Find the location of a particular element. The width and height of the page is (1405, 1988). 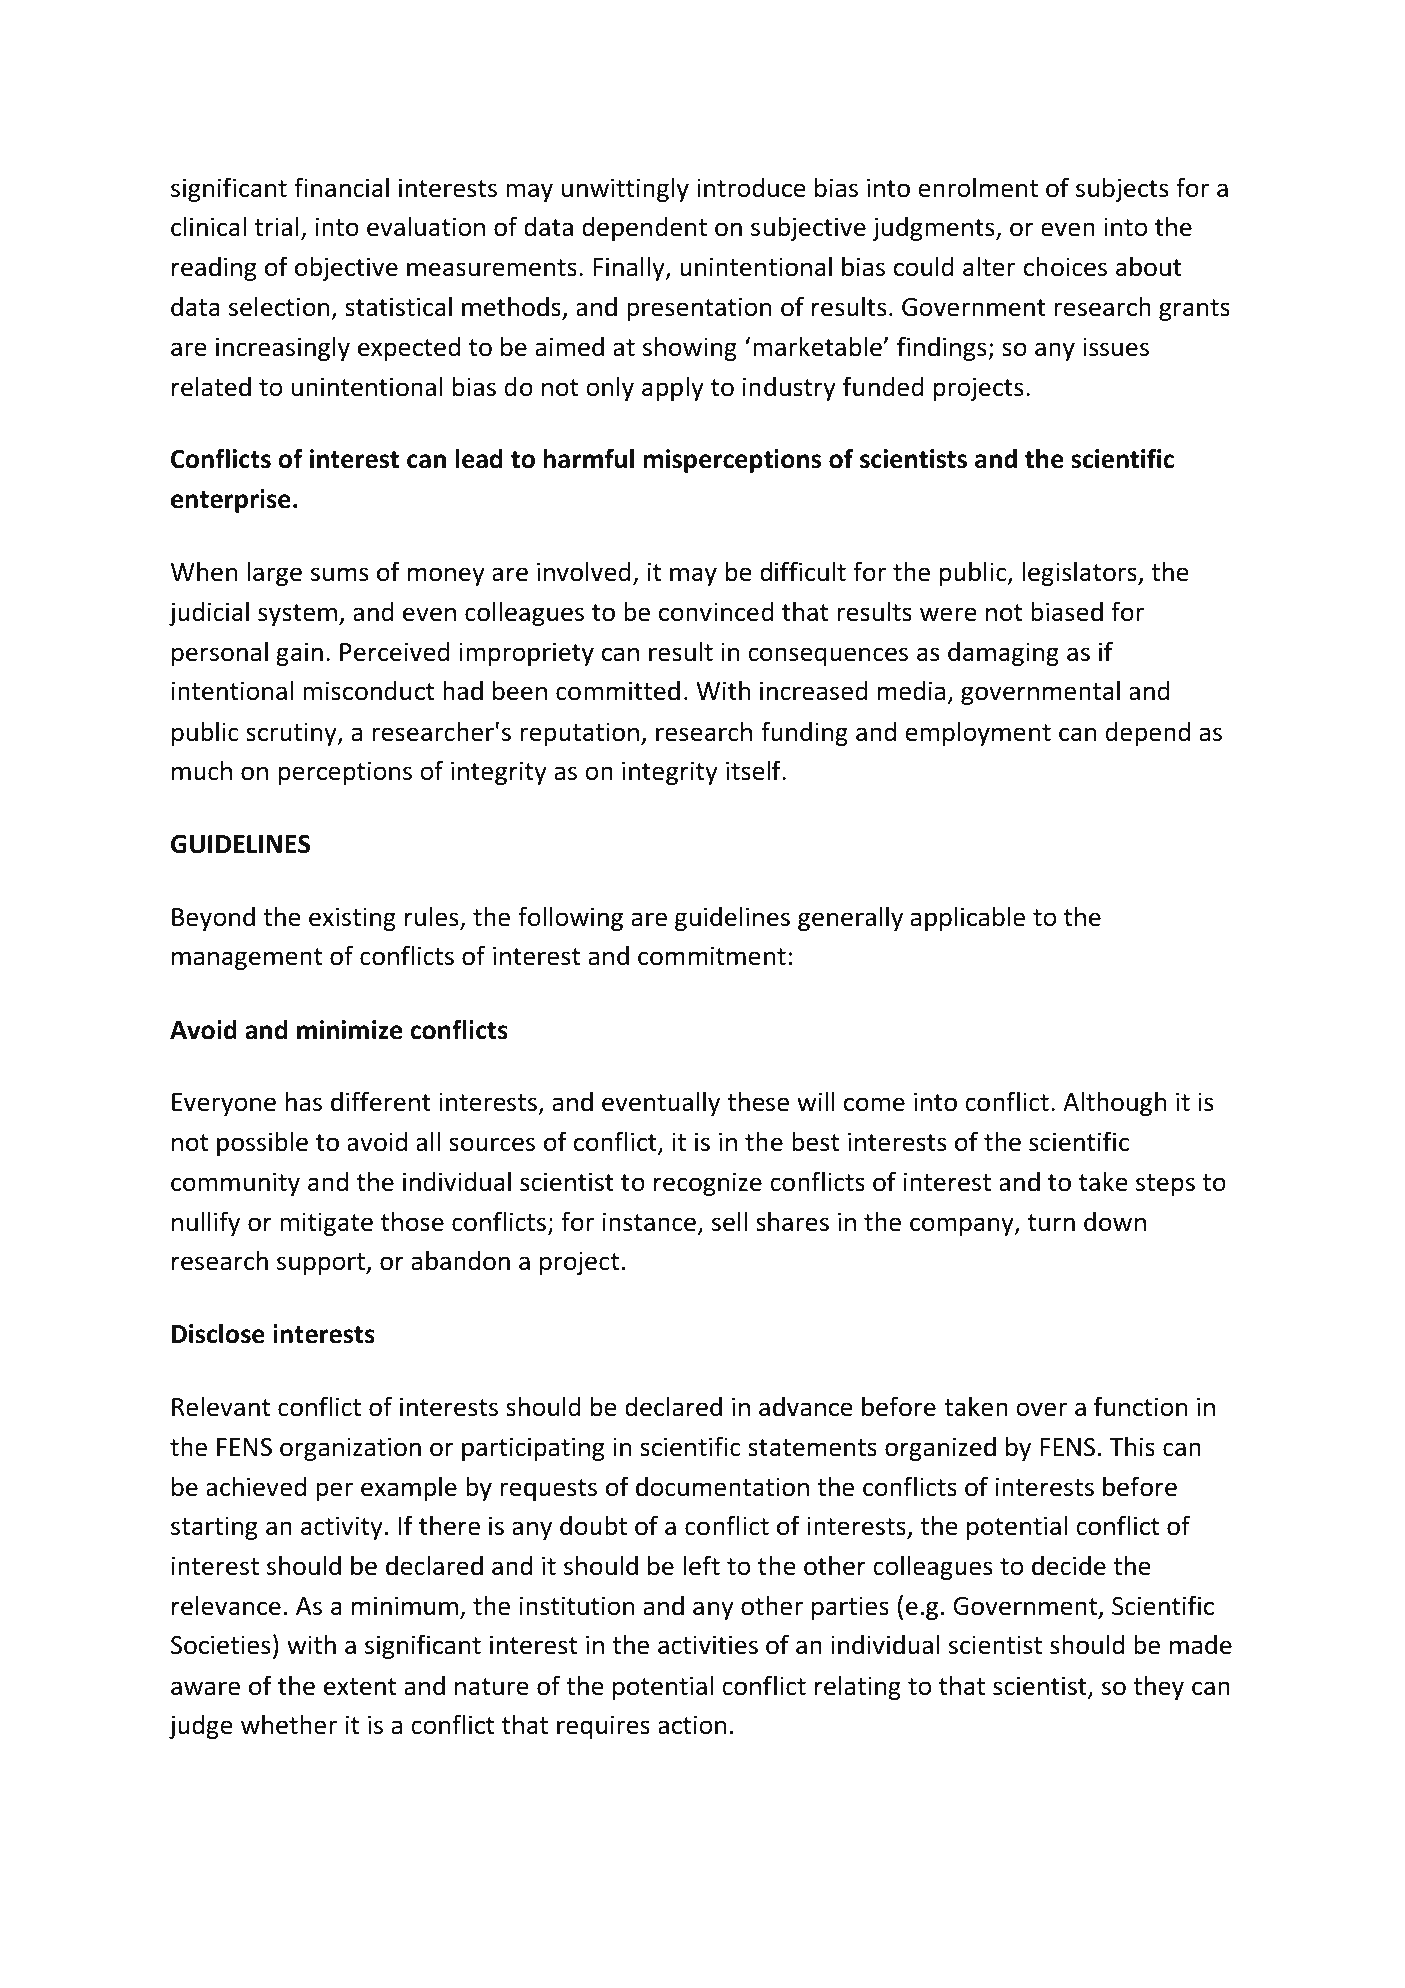

extent is located at coordinates (360, 1687).
